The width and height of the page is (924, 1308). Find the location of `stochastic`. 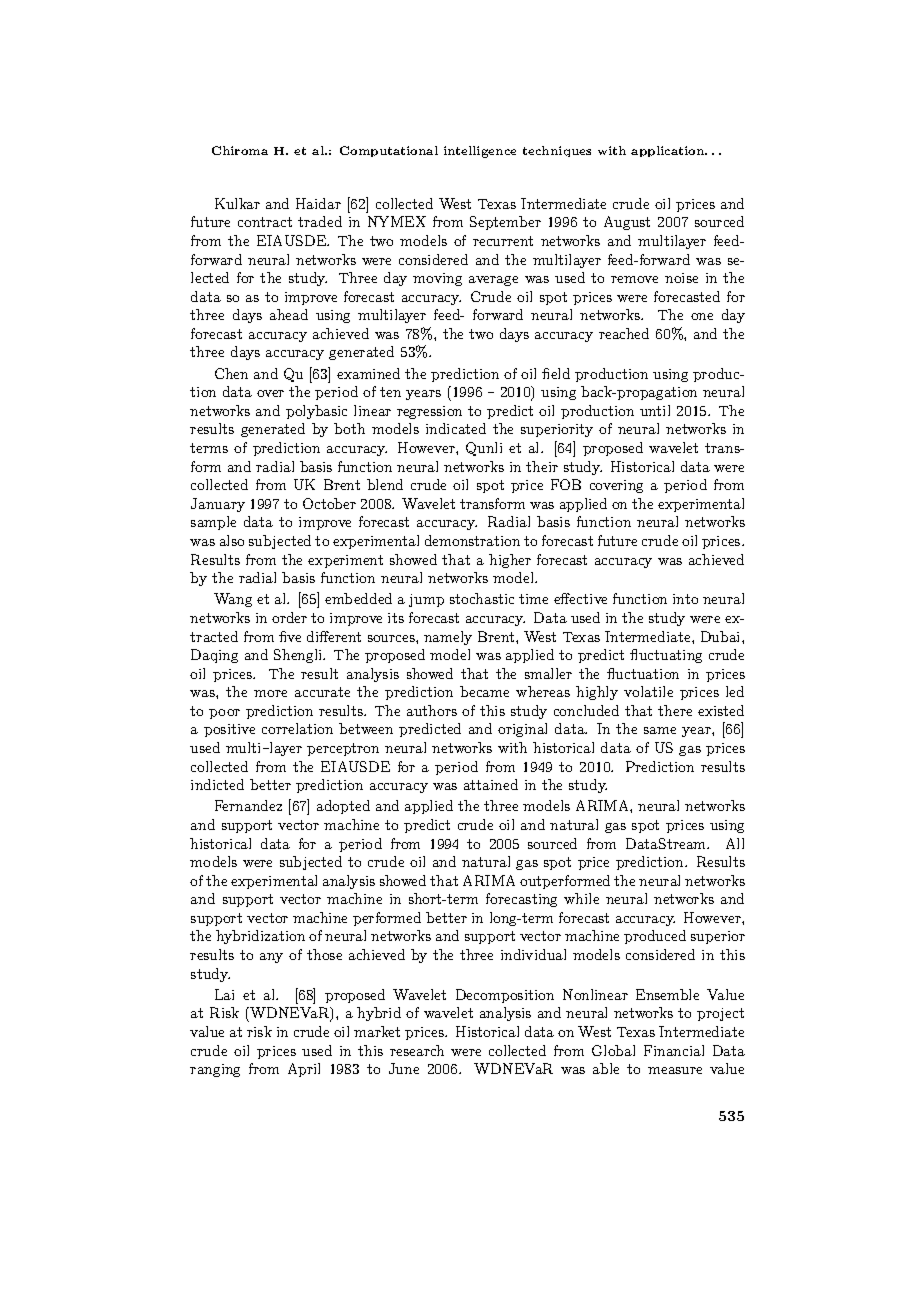

stochastic is located at coordinates (482, 598).
